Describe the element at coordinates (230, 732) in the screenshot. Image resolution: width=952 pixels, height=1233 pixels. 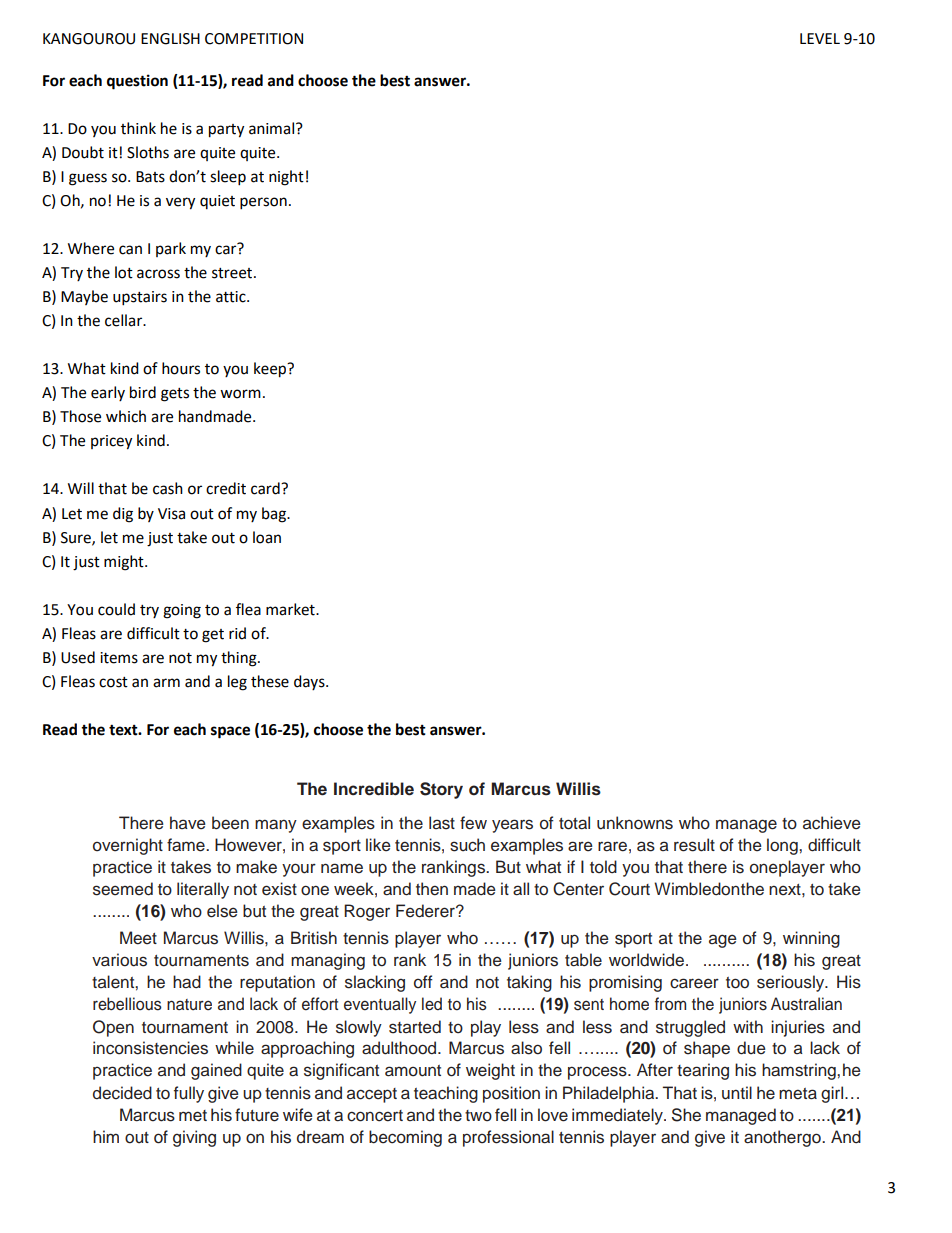
I see `space` at that location.
